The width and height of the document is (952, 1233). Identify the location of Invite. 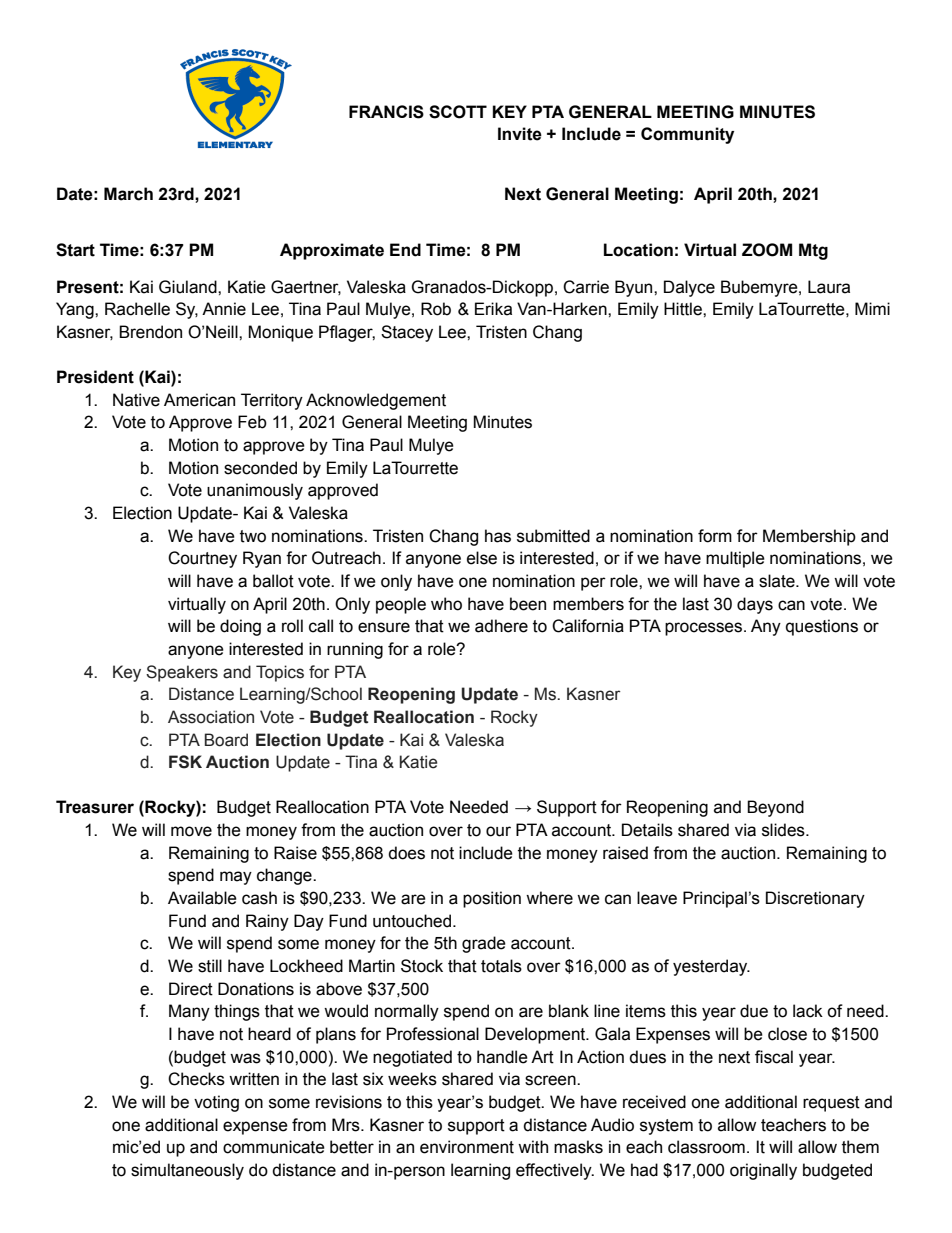
(520, 134).
